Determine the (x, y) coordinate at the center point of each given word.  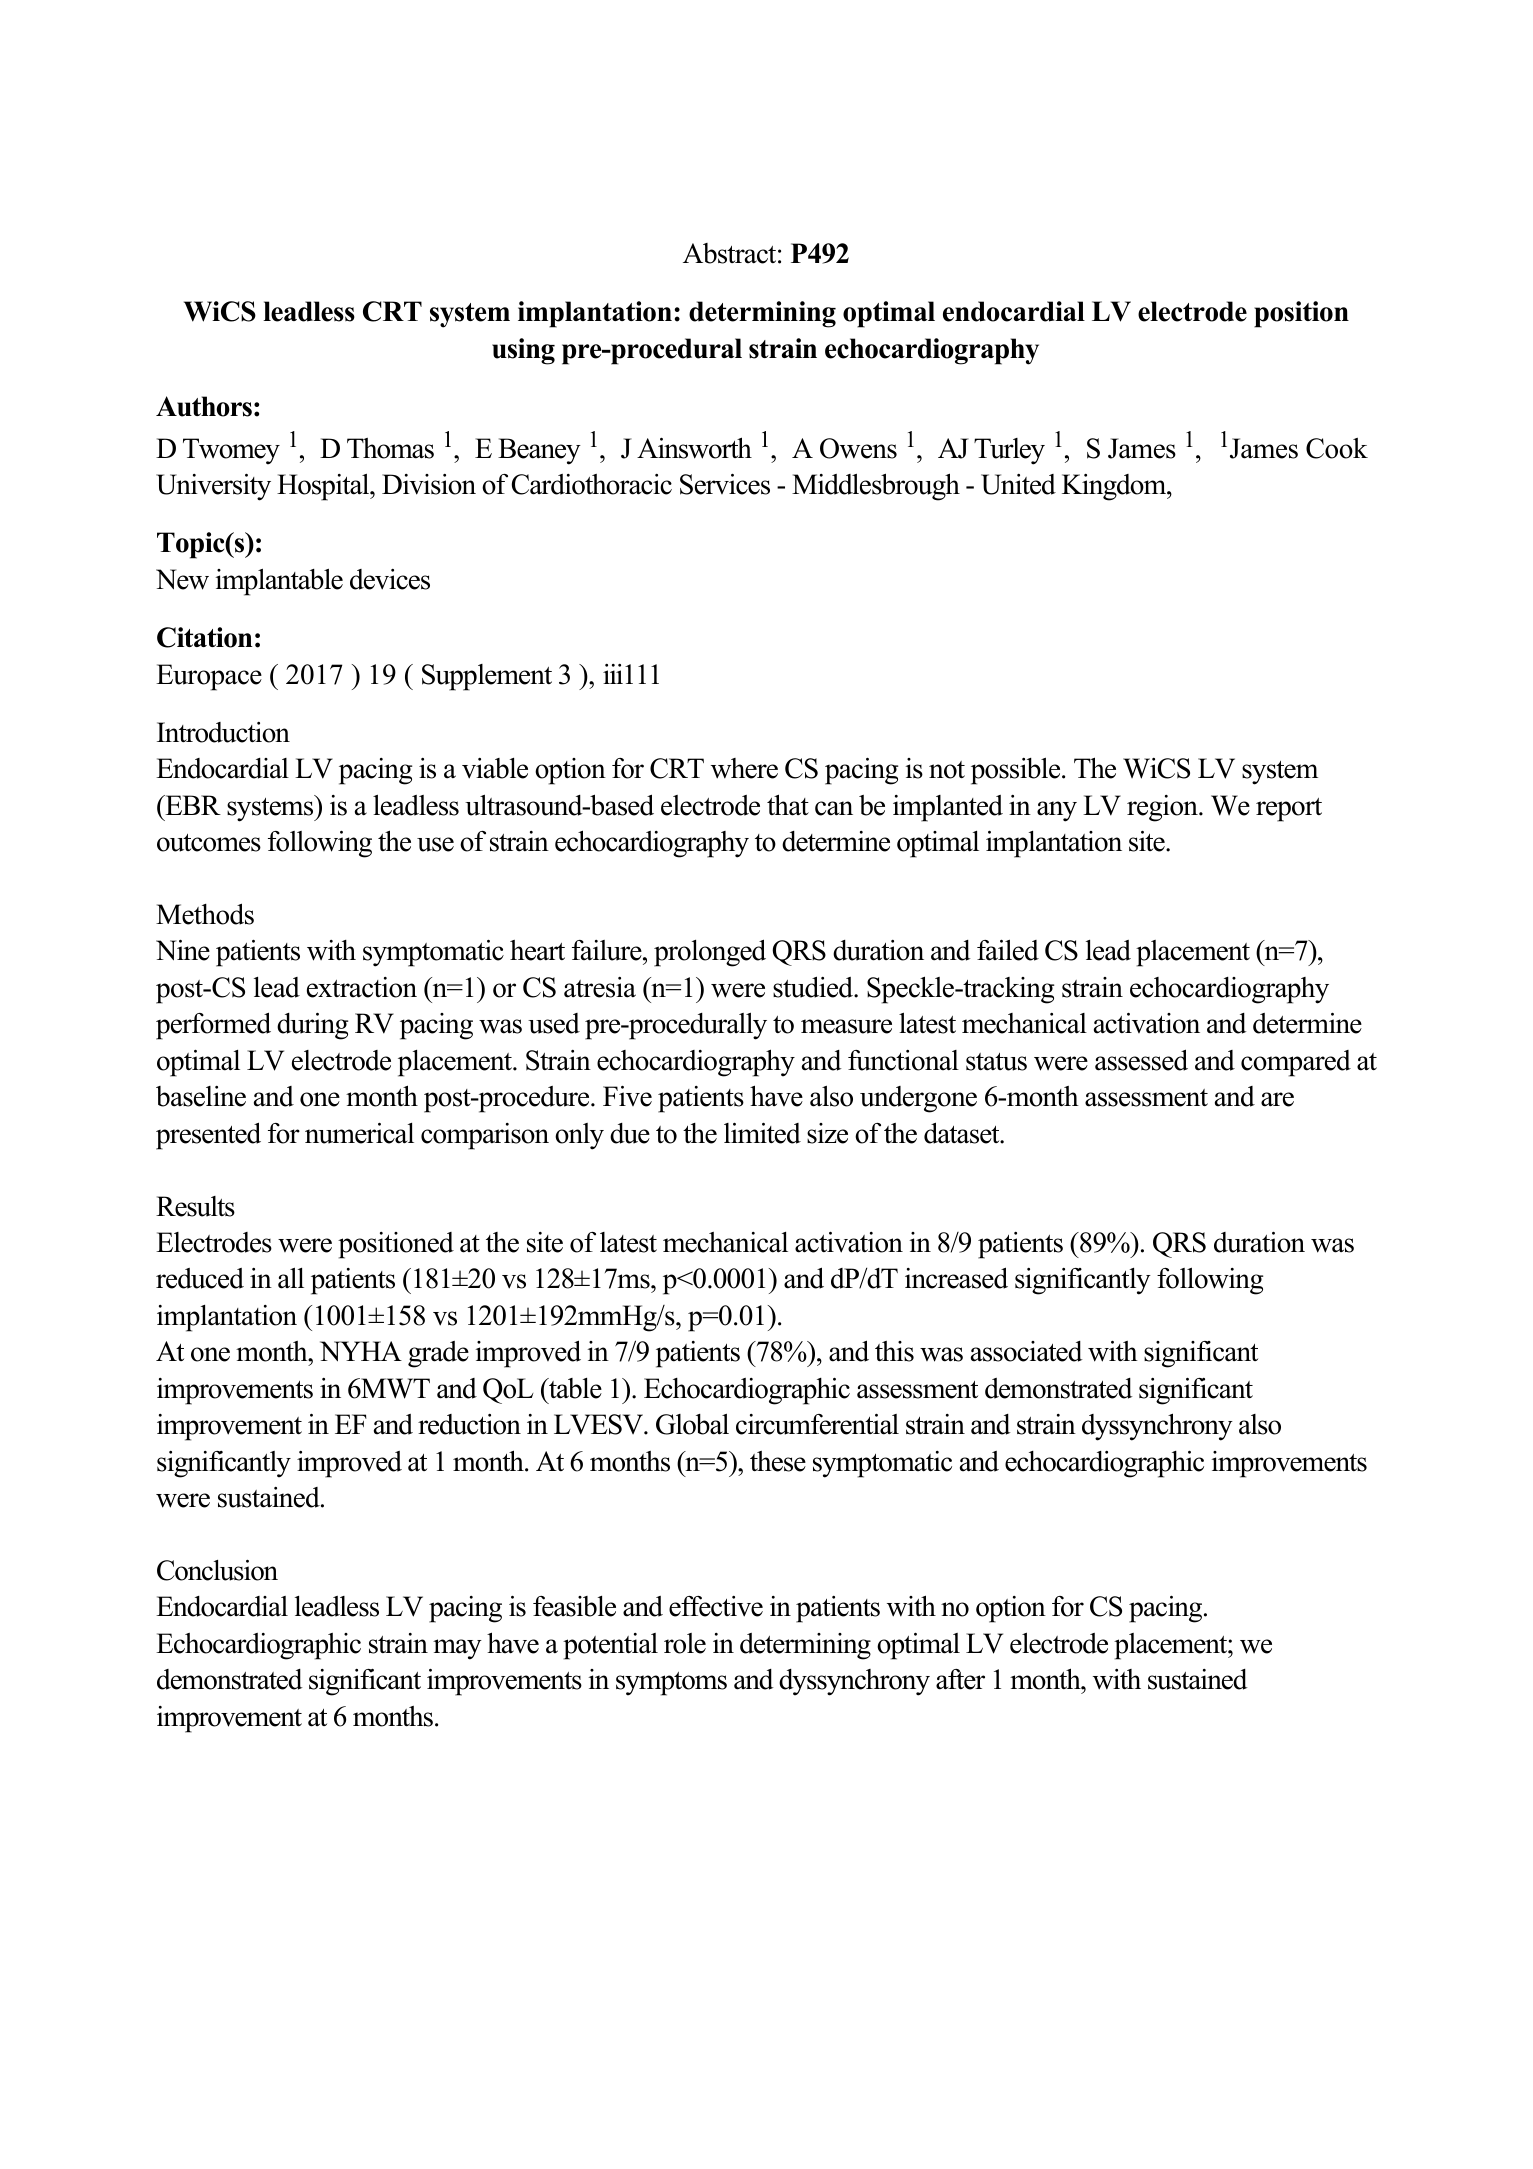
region (1163, 808)
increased (956, 1278)
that (788, 805)
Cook (1337, 448)
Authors (204, 406)
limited (762, 1133)
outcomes (209, 843)
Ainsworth (694, 448)
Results (195, 1206)
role (685, 1643)
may (457, 1649)
